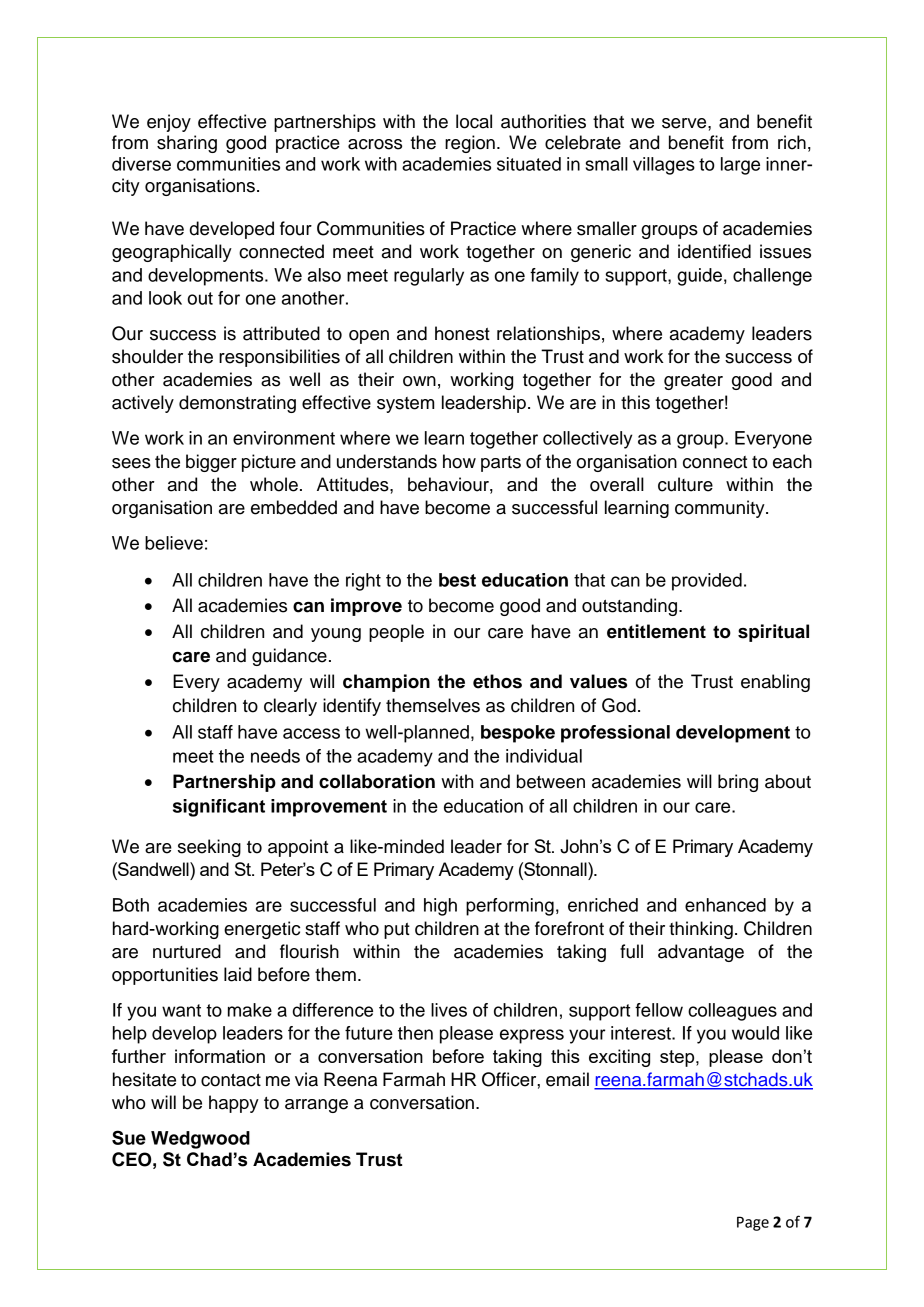 The height and width of the screenshot is (1307, 924). Describe the element at coordinates (200, 1140) in the screenshot. I see `Wedgwood` at that location.
